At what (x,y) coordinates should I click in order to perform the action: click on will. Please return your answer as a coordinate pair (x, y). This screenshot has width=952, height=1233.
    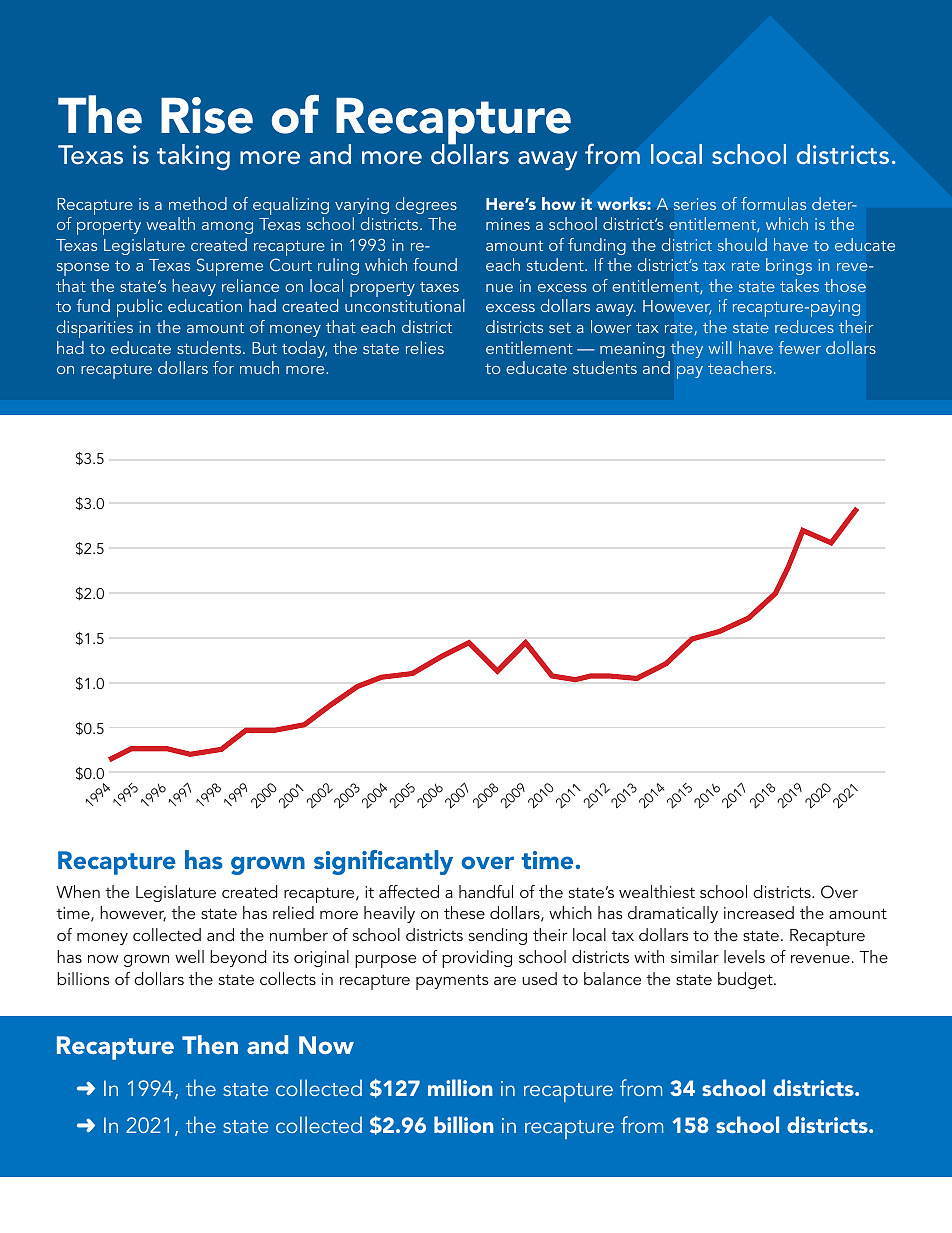
    Looking at the image, I should click on (720, 347).
